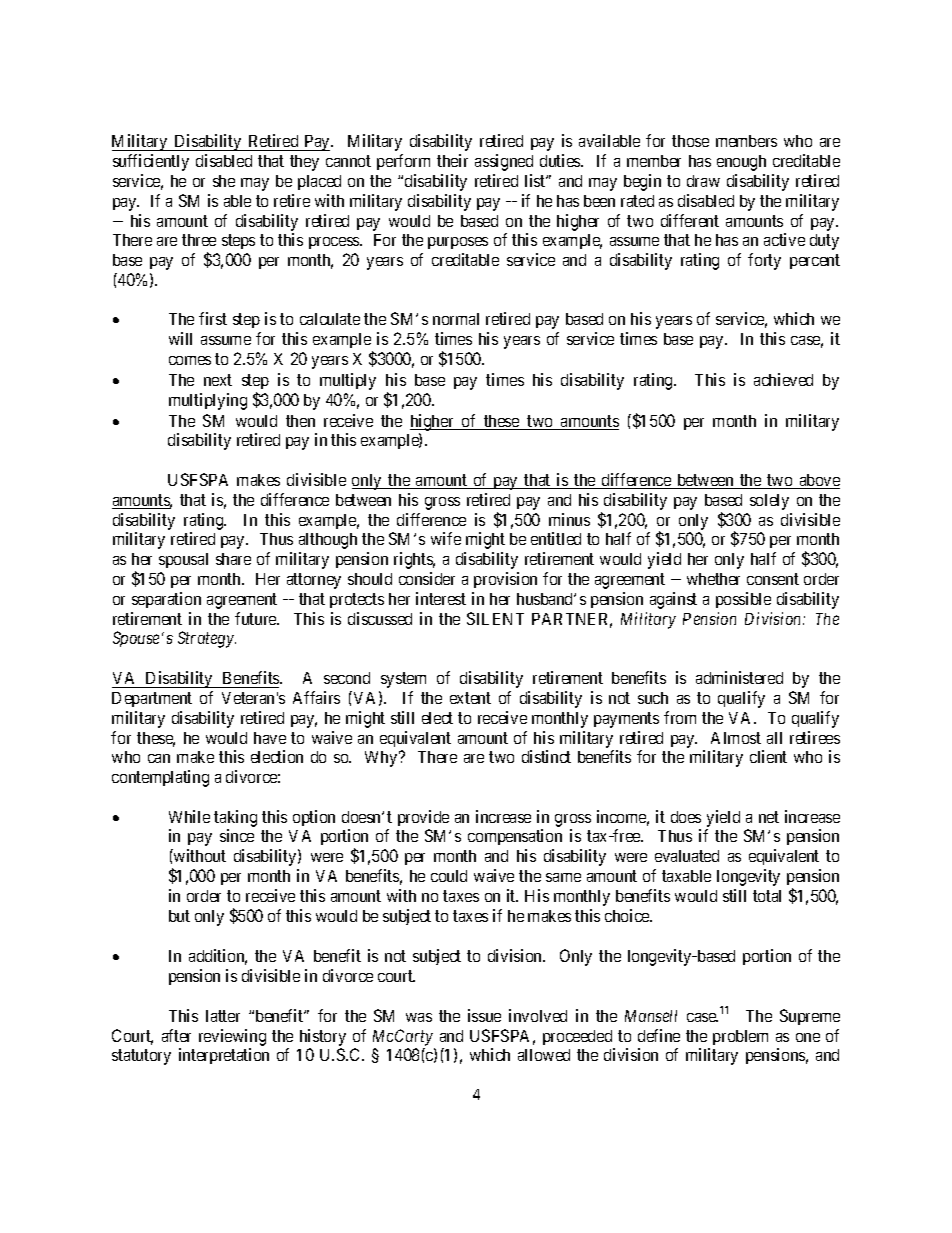 This image has height=1233, width=952. Describe the element at coordinates (232, 1037) in the image. I see `reviewing` at that location.
